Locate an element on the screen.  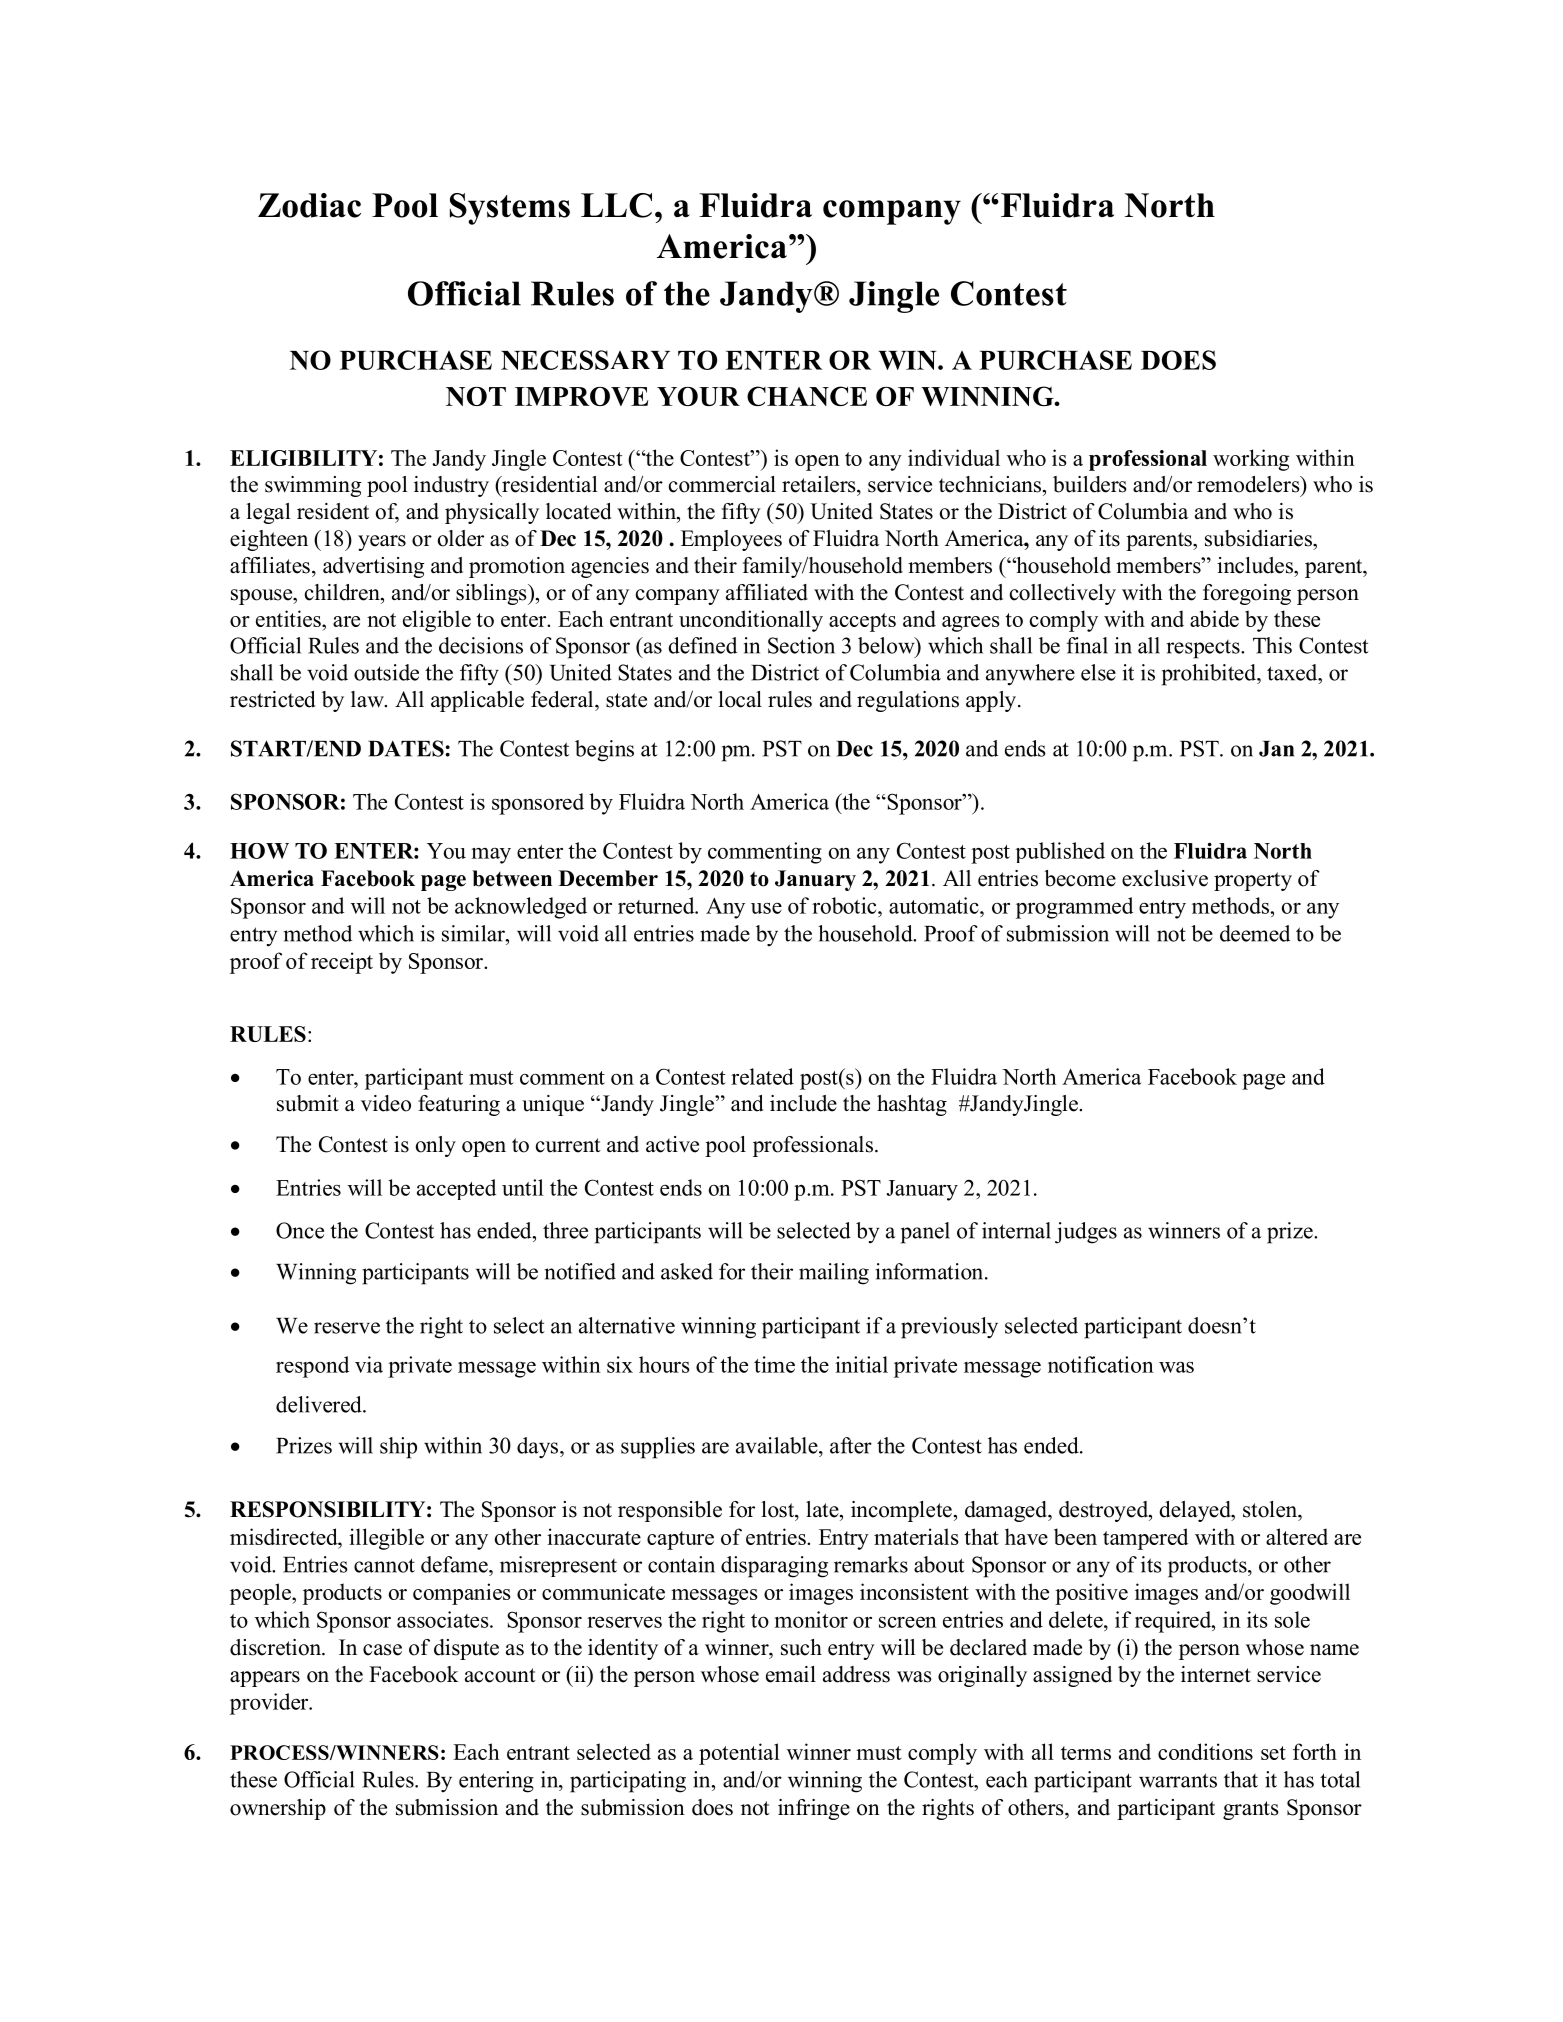
CHANCE is located at coordinates (807, 396).
